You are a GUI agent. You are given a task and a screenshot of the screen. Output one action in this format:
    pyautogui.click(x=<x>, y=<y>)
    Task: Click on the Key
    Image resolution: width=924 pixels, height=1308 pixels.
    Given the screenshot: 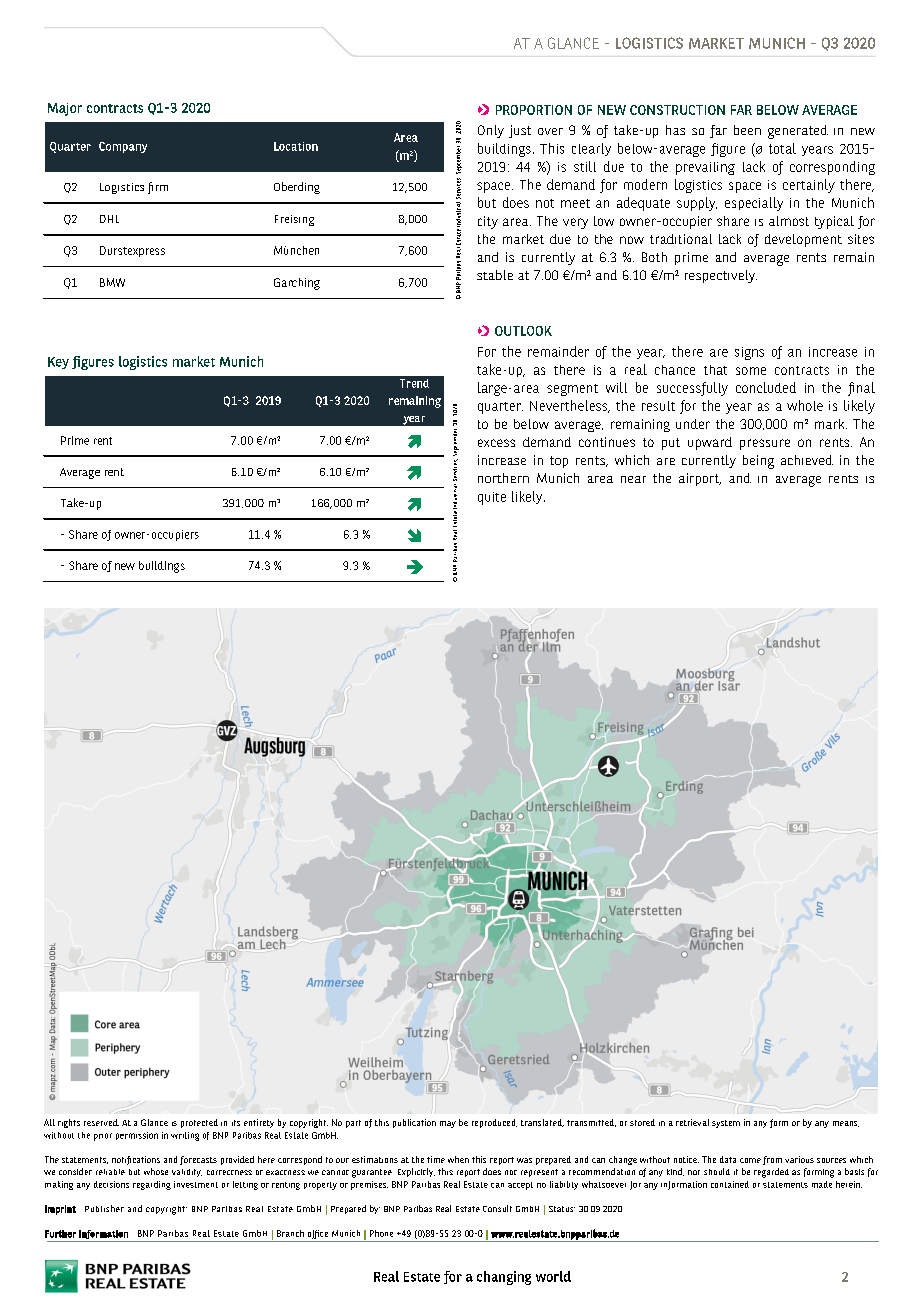 What is the action you would take?
    pyautogui.click(x=58, y=363)
